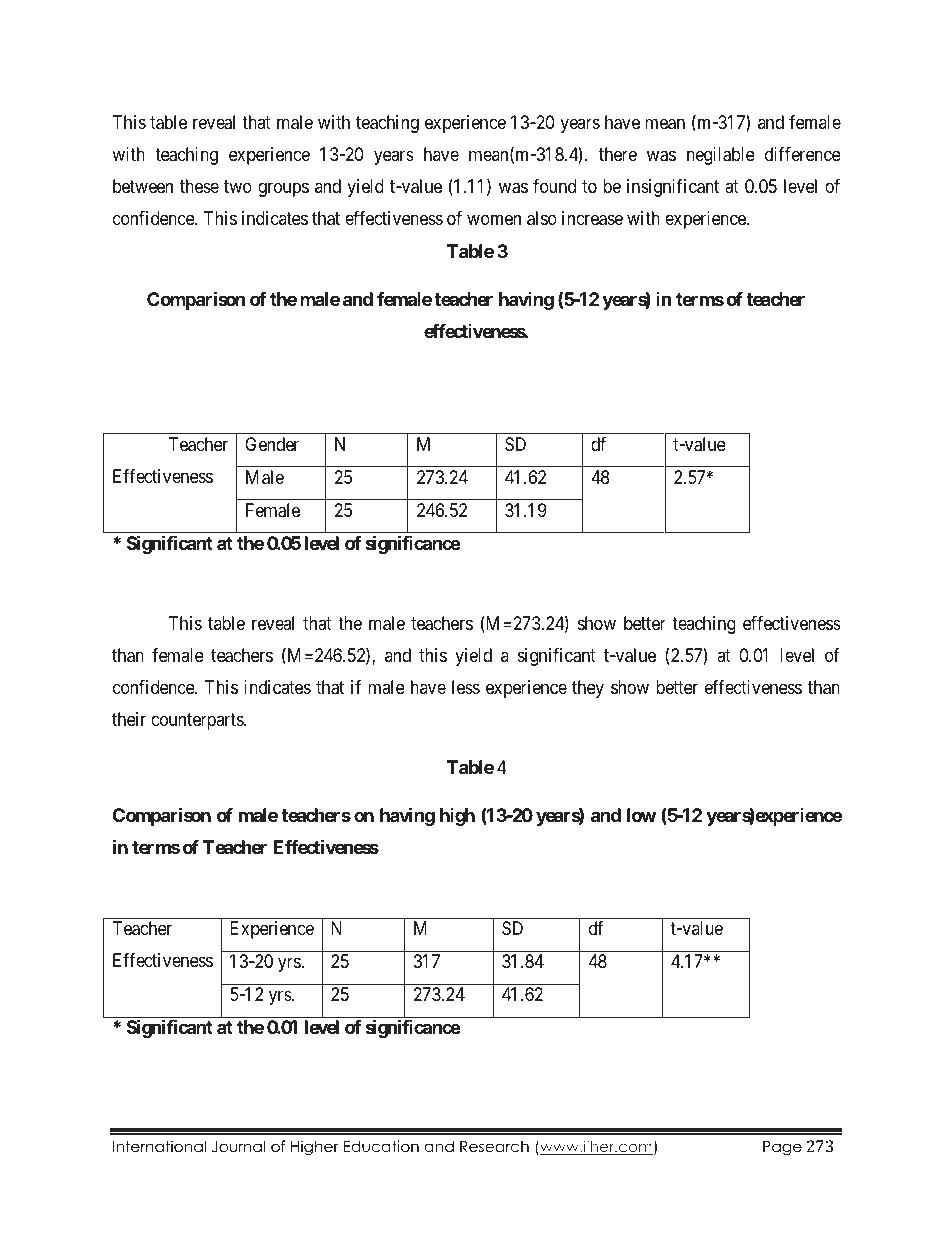 This screenshot has height=1233, width=952. What do you see at coordinates (542, 218) in the screenshot?
I see `also` at bounding box center [542, 218].
